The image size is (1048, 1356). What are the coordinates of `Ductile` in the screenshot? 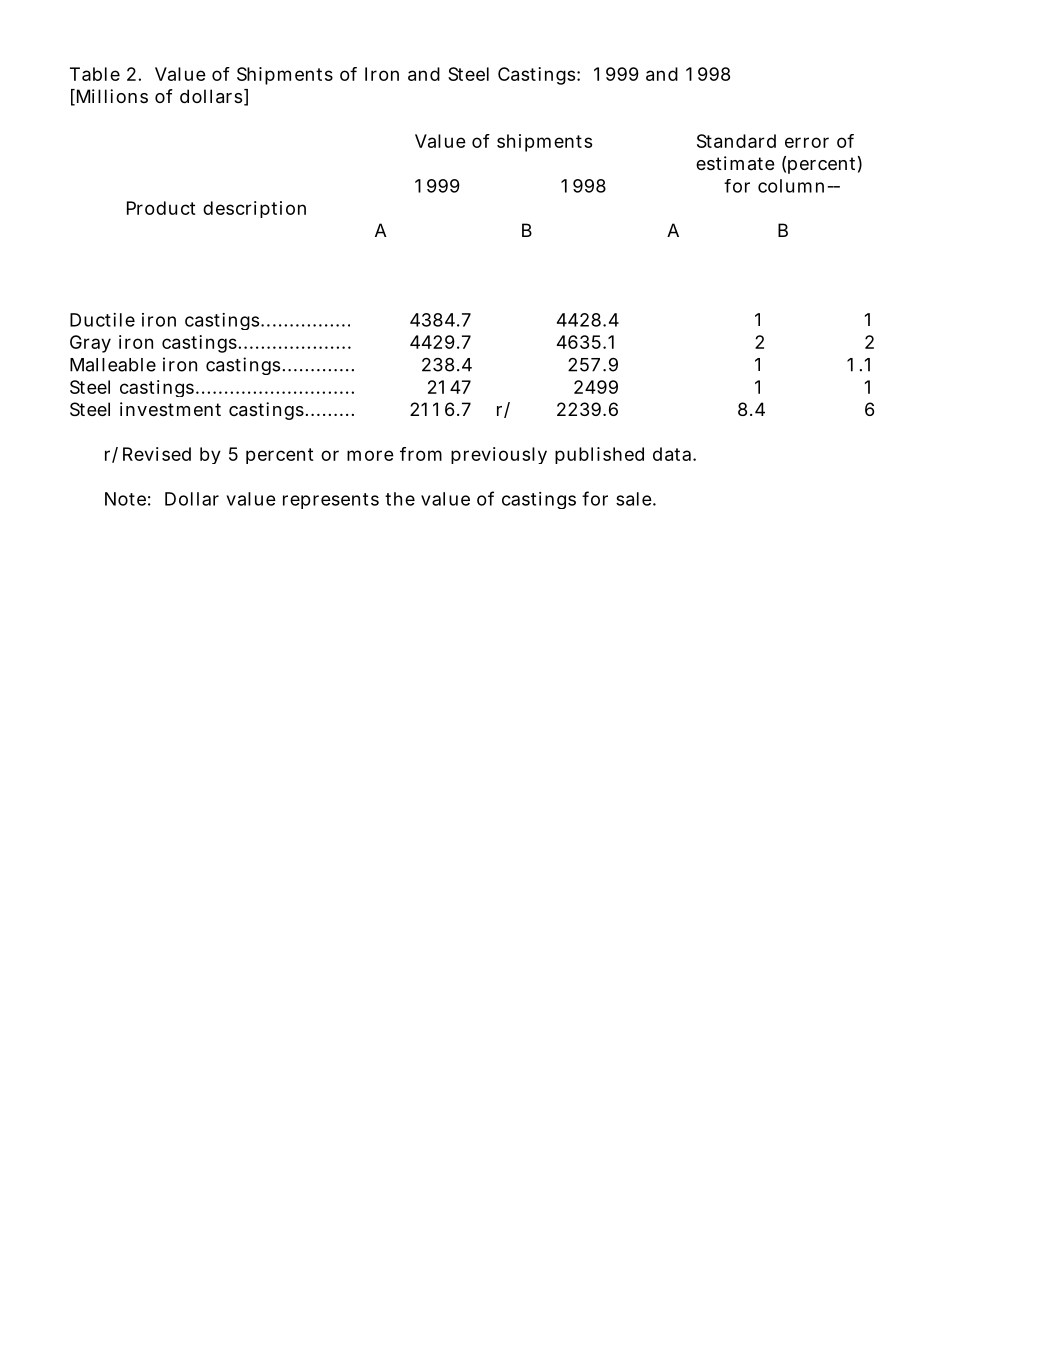 It's located at (102, 320).
